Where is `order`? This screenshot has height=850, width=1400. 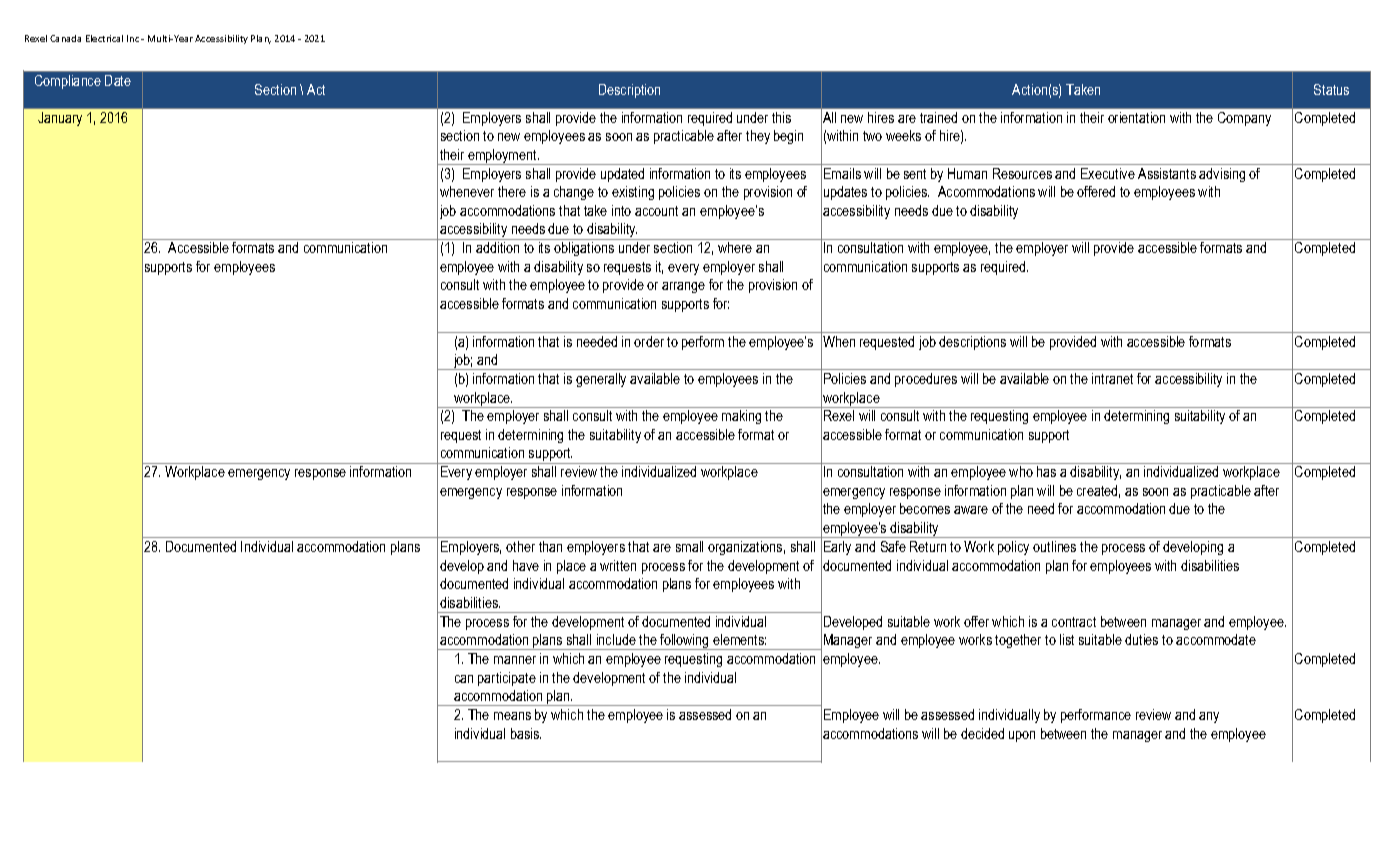 order is located at coordinates (649, 341).
